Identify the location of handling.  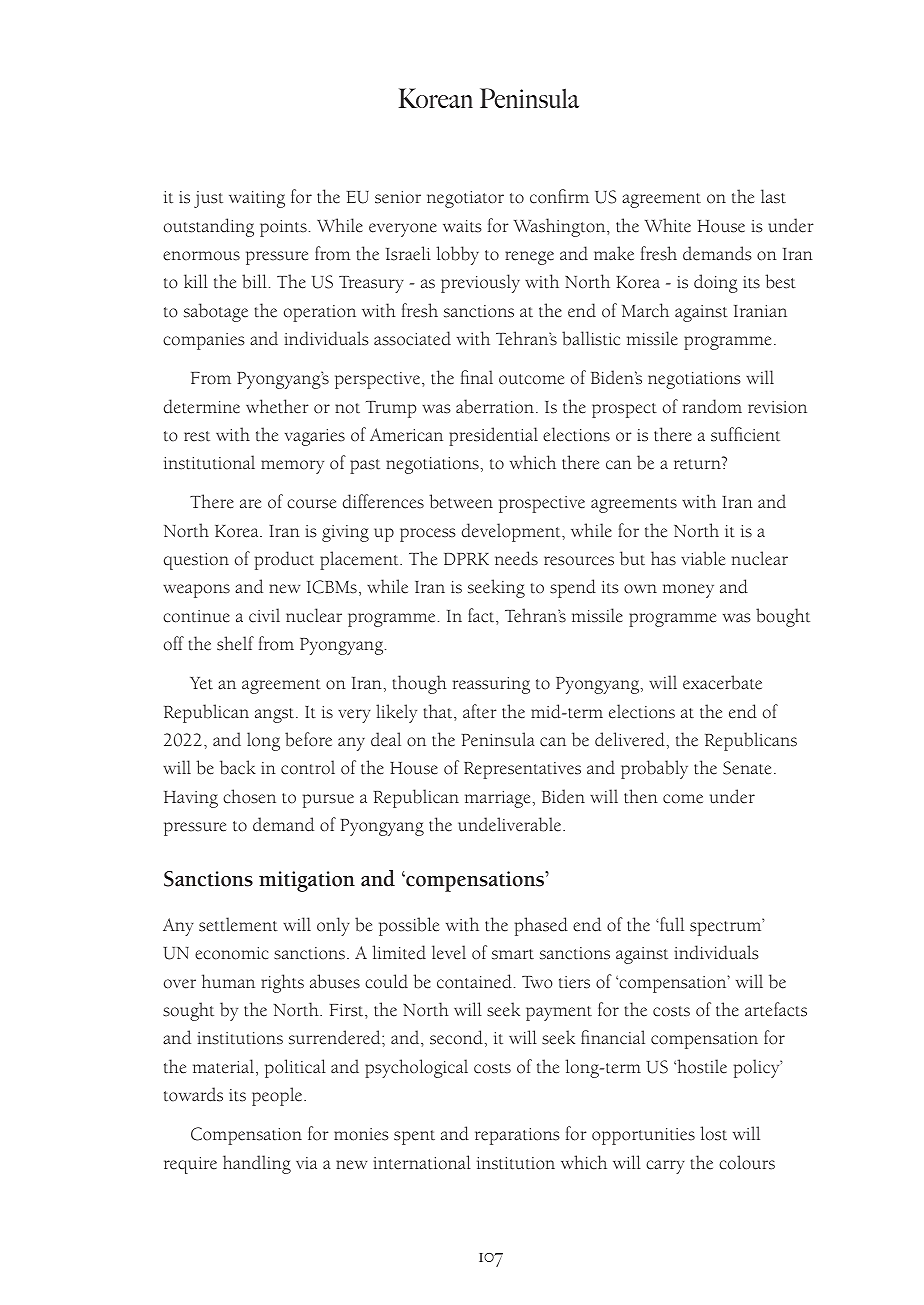
(257, 1164).
